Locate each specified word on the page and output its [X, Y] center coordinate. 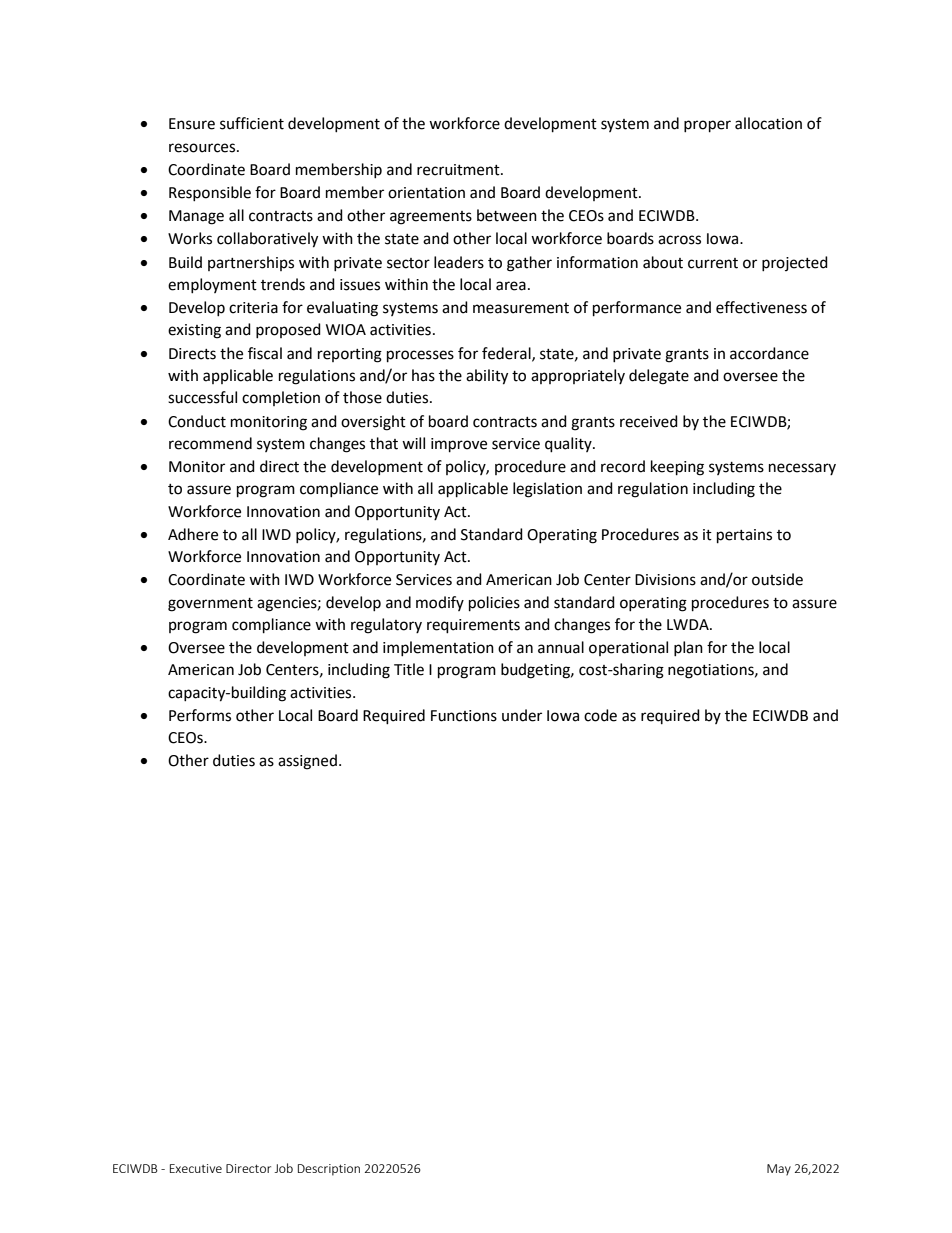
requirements [473, 626]
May [779, 1170]
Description [329, 1170]
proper [707, 126]
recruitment [459, 170]
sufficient [252, 123]
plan [688, 648]
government [210, 605]
